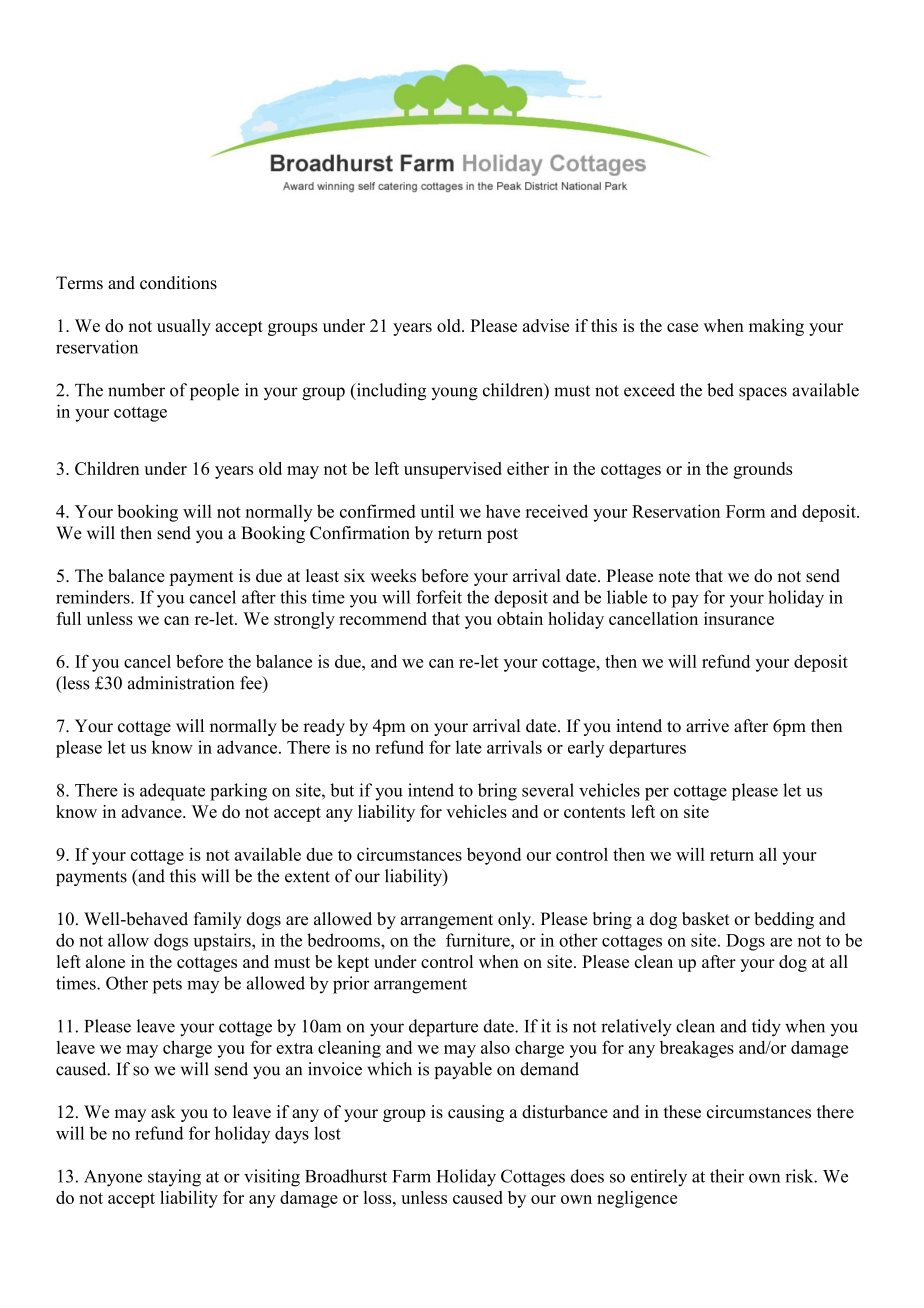 The width and height of the page is (924, 1308). Describe the element at coordinates (172, 792) in the page. I see `adequate` at that location.
